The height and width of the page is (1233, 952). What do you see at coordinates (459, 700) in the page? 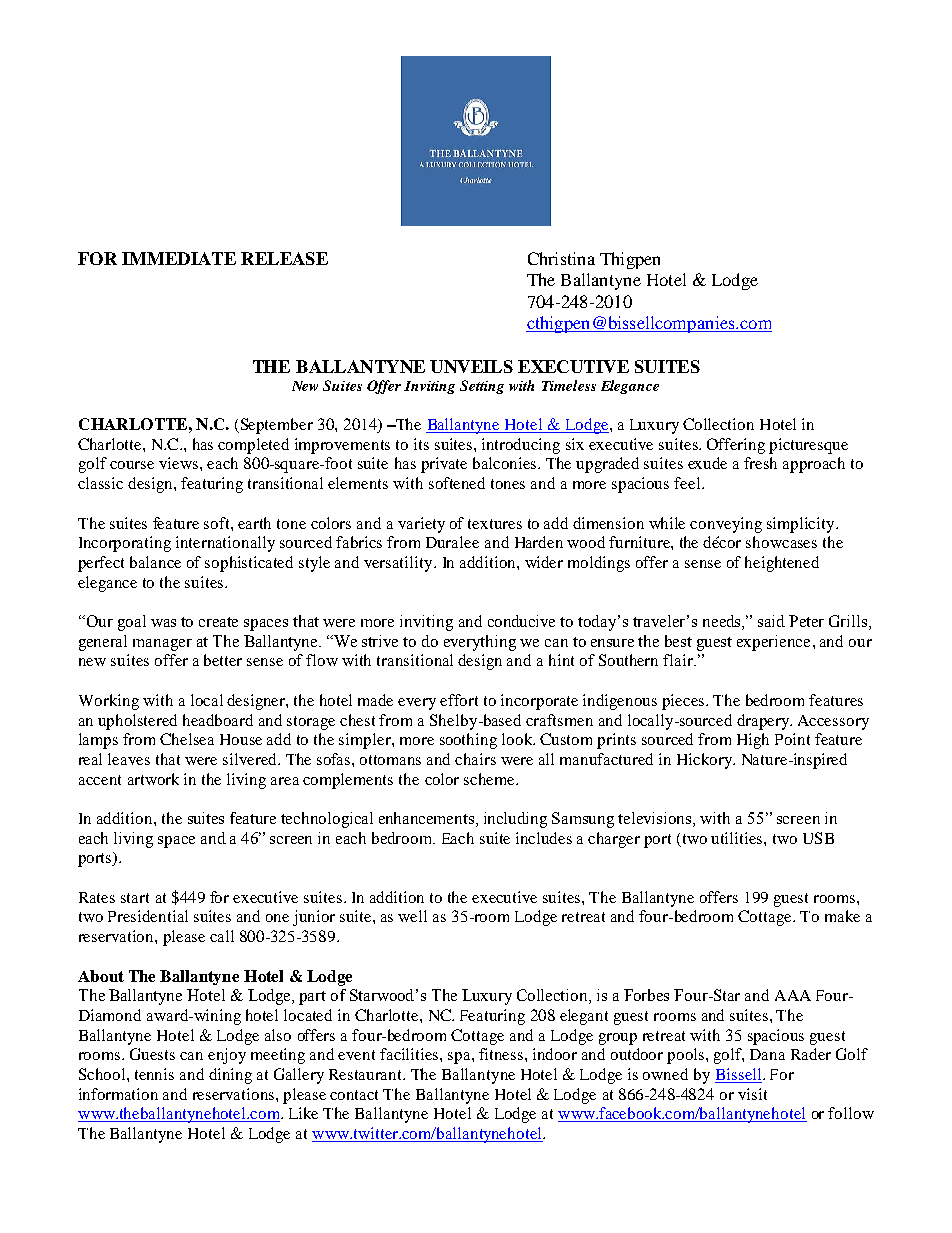
I see `effort` at bounding box center [459, 700].
